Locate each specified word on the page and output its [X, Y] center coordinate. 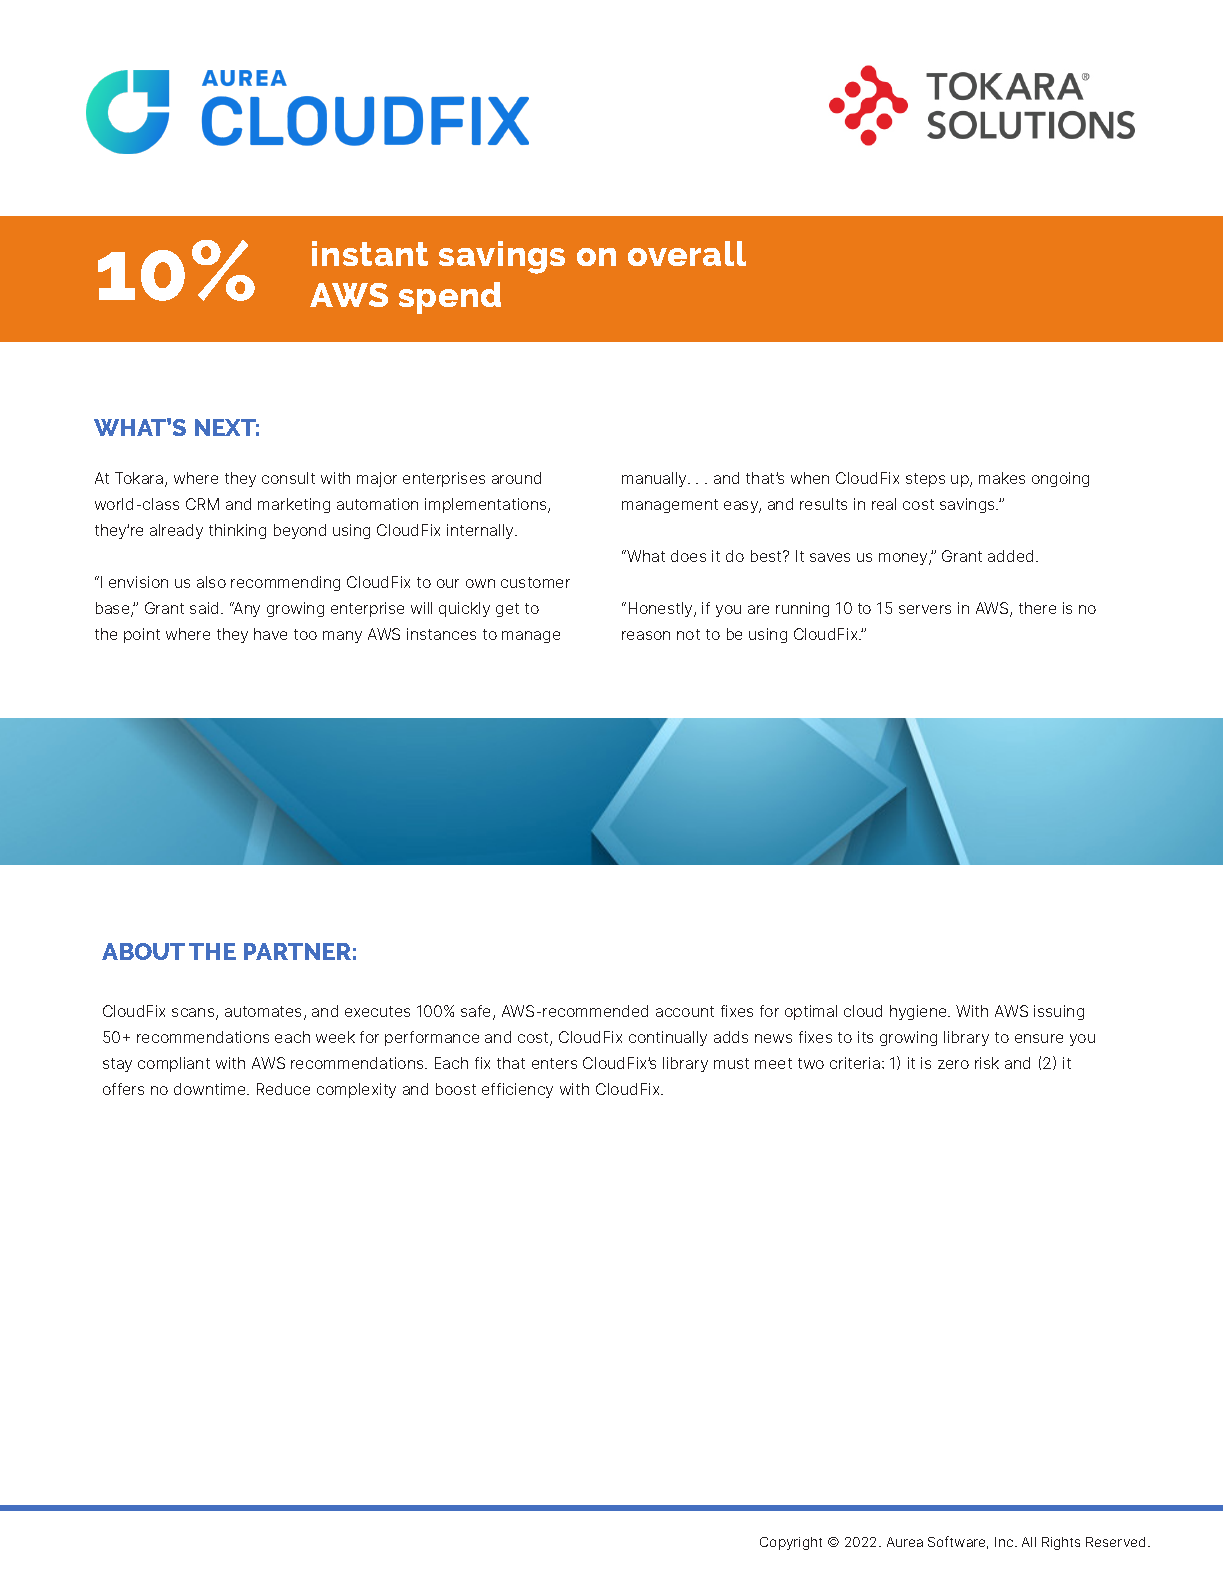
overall [687, 253]
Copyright [791, 1543]
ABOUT [143, 951]
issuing [1059, 1012]
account [685, 1011]
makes [1002, 478]
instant [370, 253]
